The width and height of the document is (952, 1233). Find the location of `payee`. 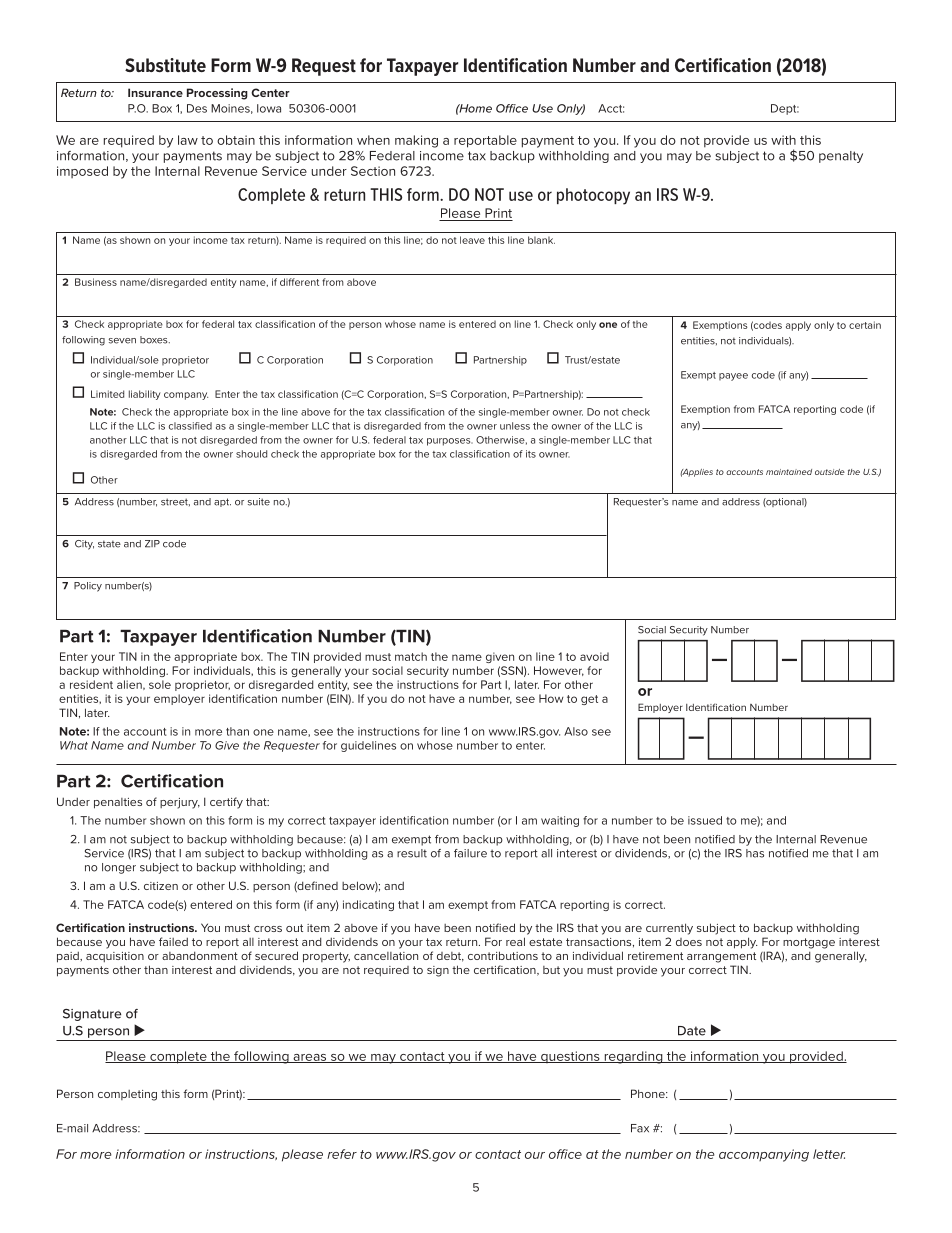

payee is located at coordinates (733, 377).
